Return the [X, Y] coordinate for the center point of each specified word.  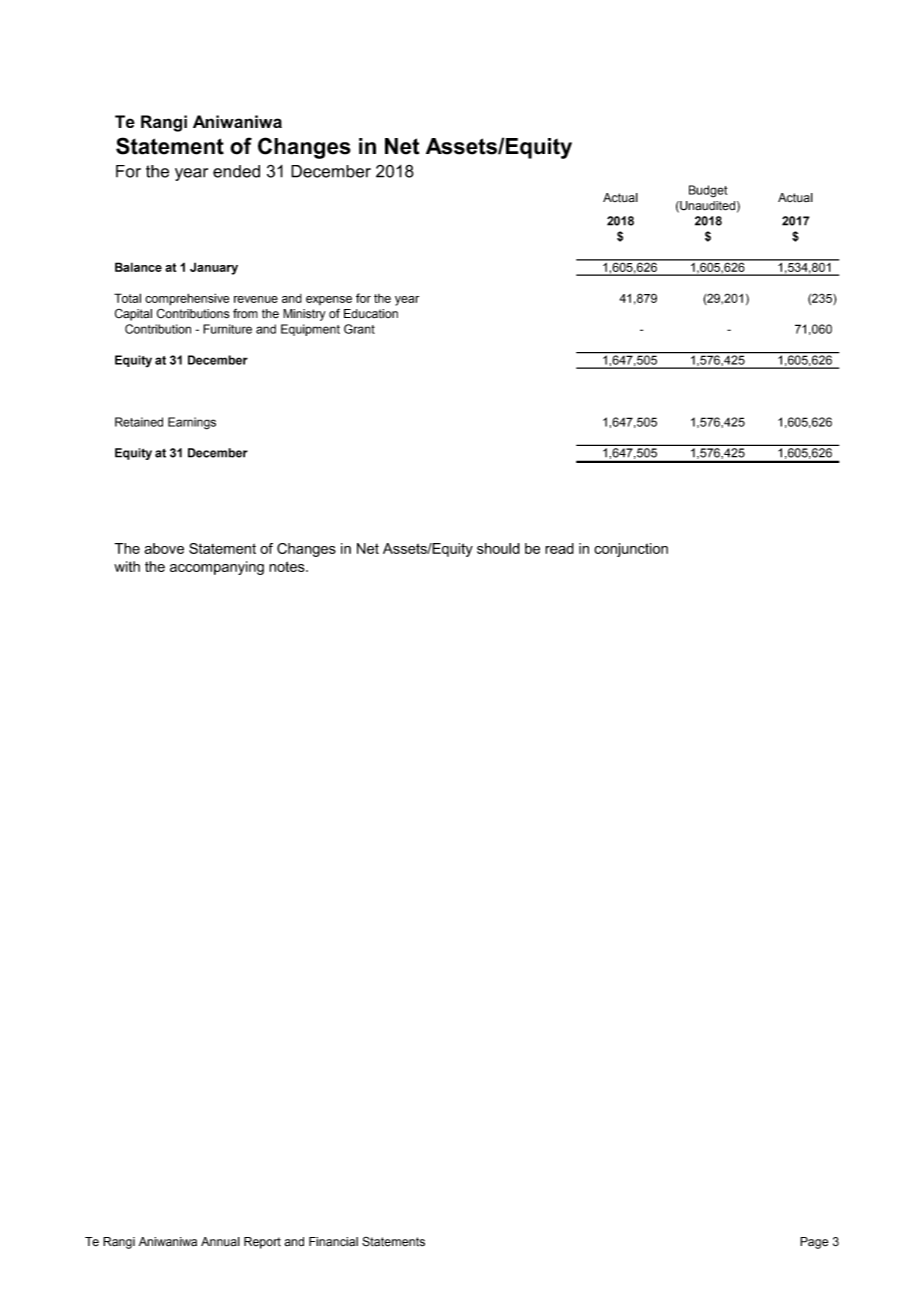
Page [814, 1243]
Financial [333, 1242]
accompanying [217, 568]
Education [371, 314]
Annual [220, 1241]
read [559, 548]
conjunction [631, 550]
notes [288, 566]
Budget [708, 191]
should [498, 548]
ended [236, 171]
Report [262, 1243]
